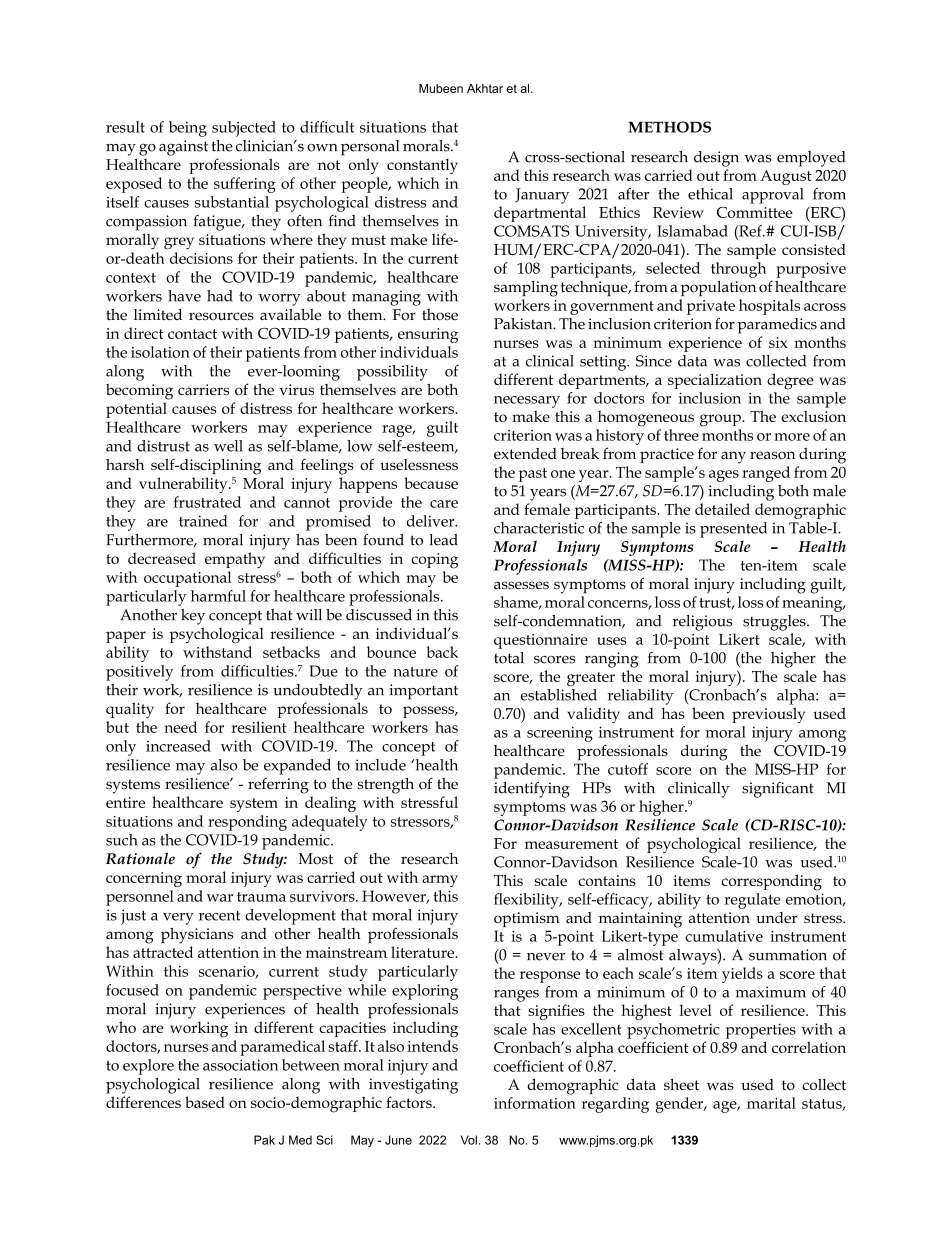 The width and height of the document is (952, 1233). Describe the element at coordinates (188, 129) in the document. I see `being` at that location.
